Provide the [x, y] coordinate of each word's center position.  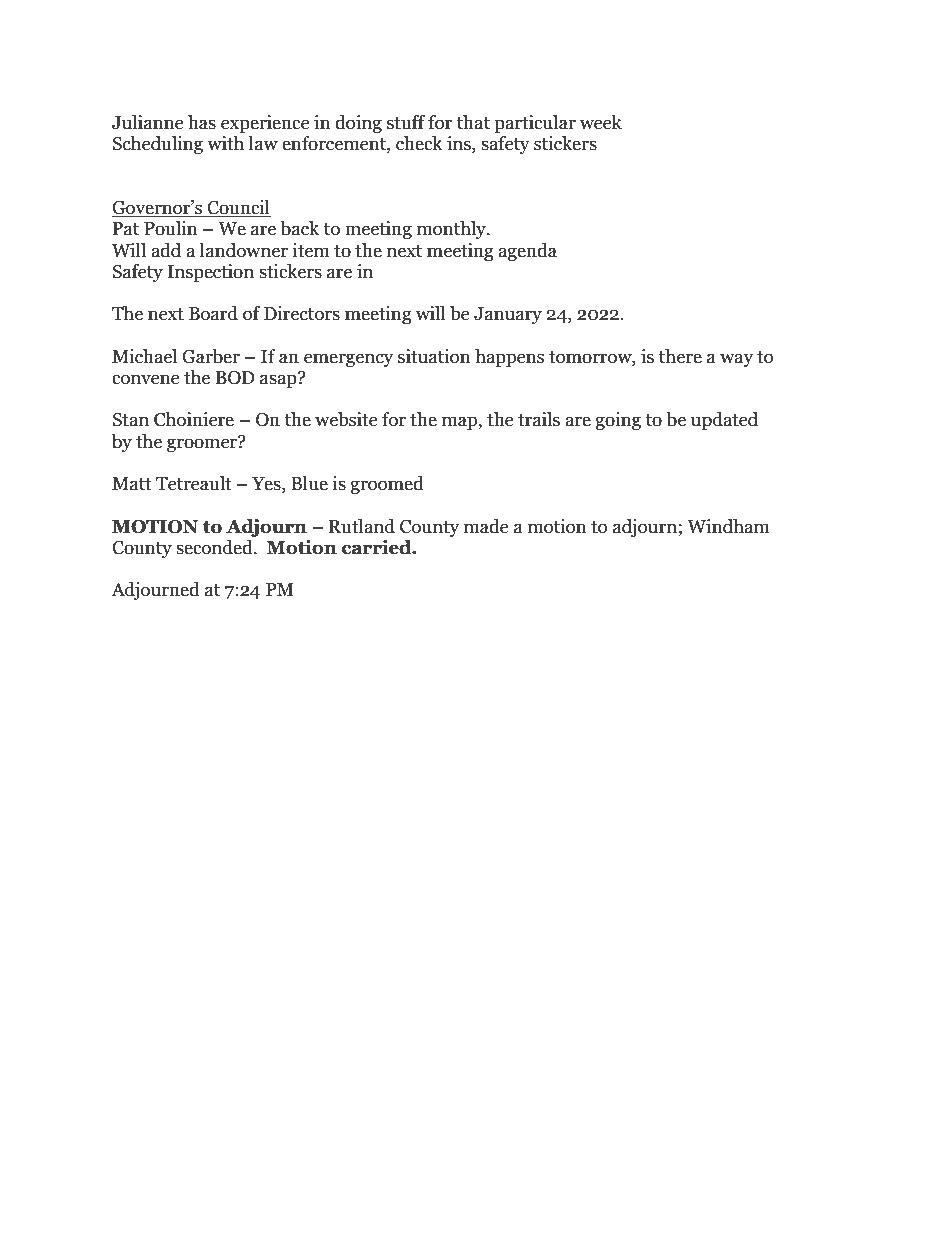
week [601, 122]
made [486, 526]
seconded [215, 547]
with [225, 143]
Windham [728, 526]
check [419, 143]
